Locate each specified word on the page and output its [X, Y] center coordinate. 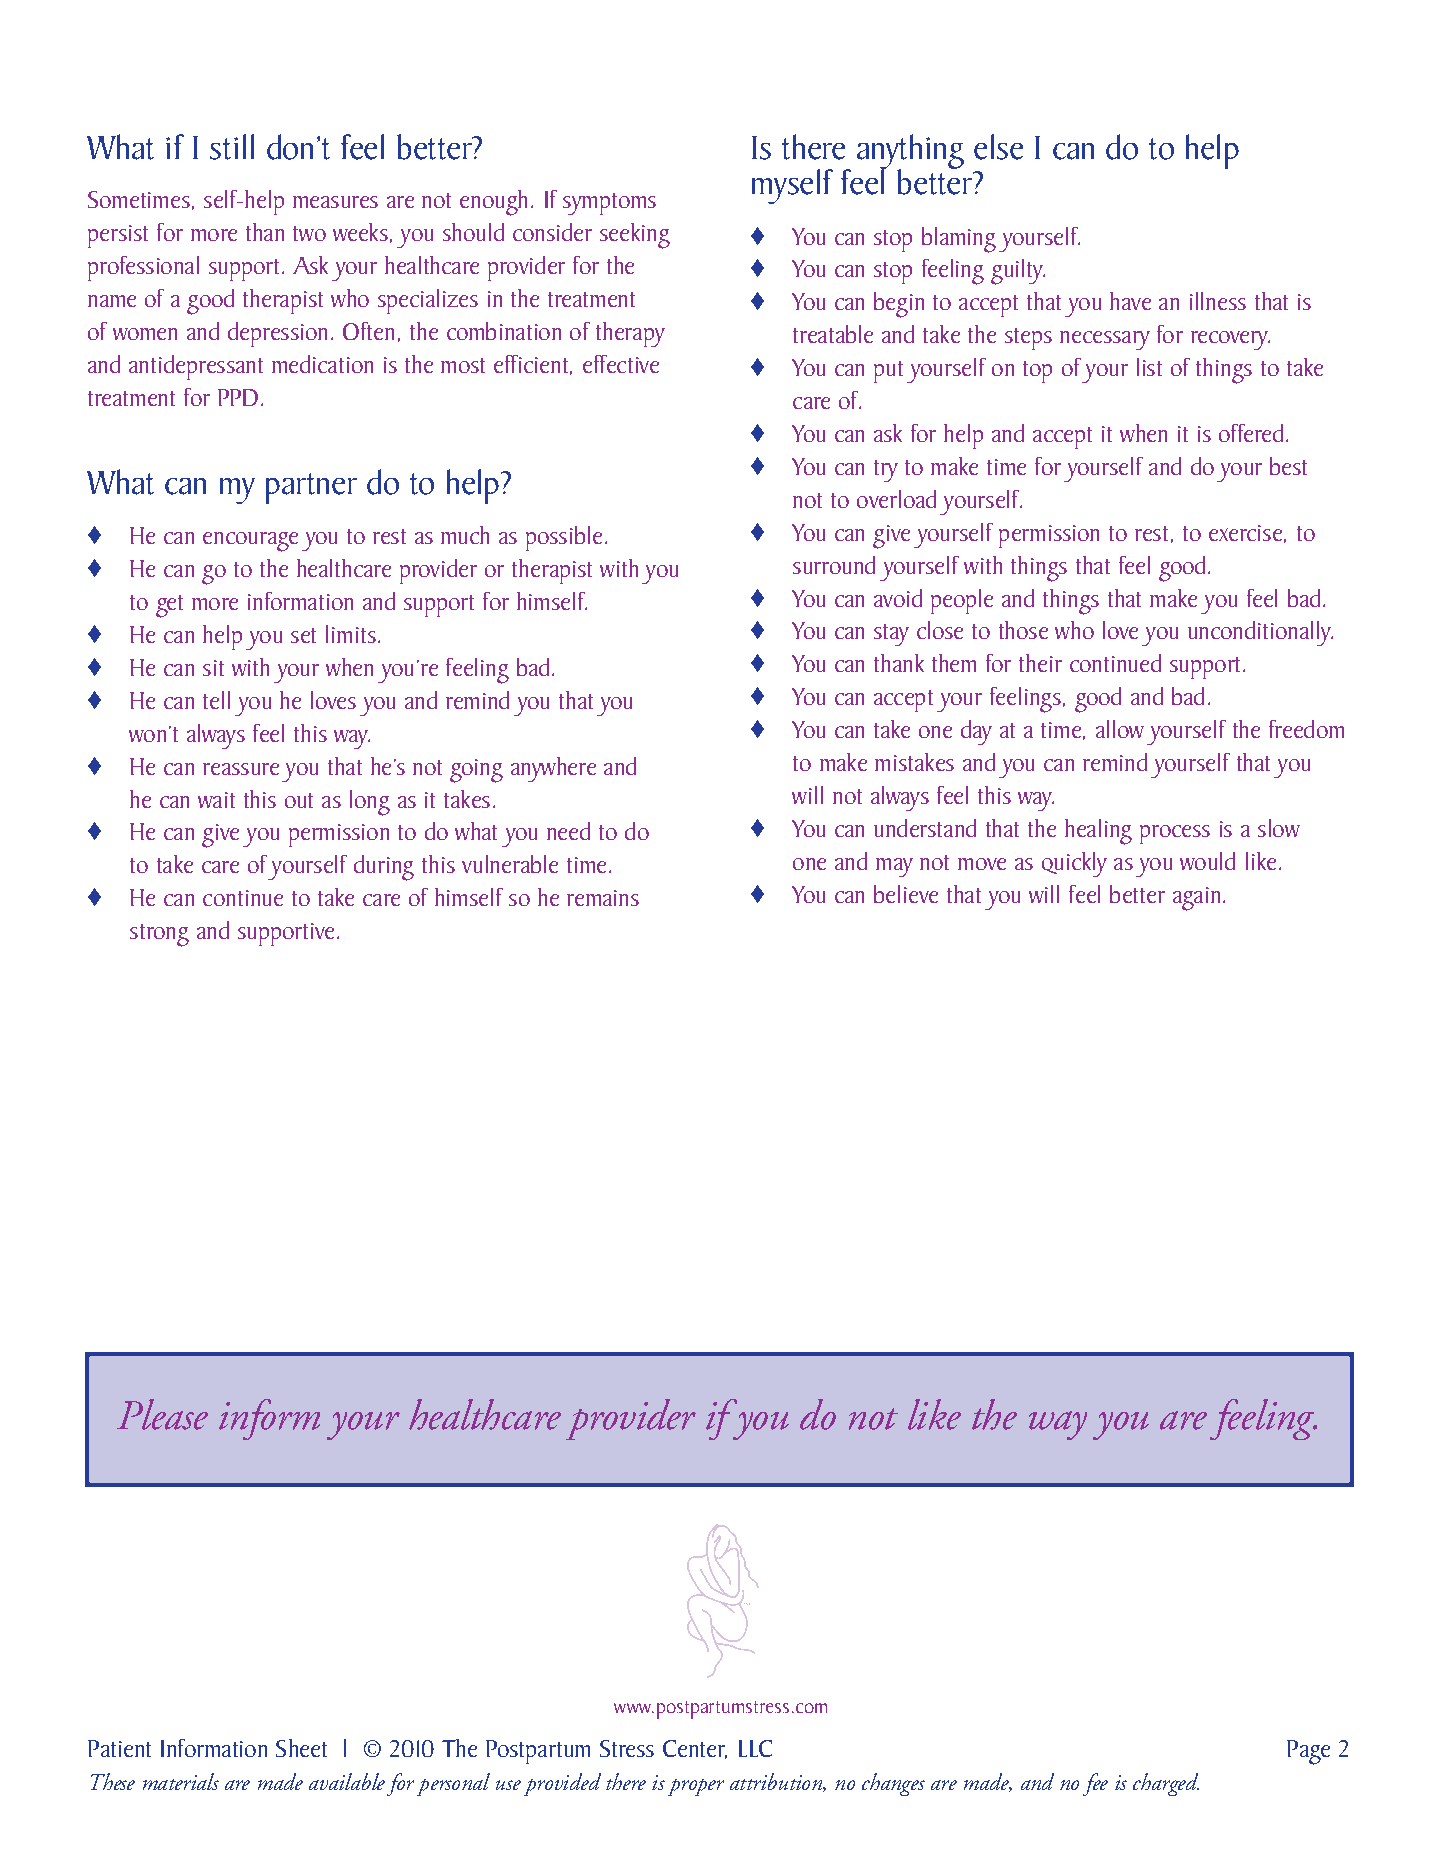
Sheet [301, 1748]
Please [162, 1414]
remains [603, 898]
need [568, 831]
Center [695, 1749]
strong [159, 935]
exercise [1245, 533]
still [232, 147]
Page [1308, 1752]
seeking [635, 236]
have [1130, 301]
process [1175, 834]
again [1196, 899]
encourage [250, 542]
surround [834, 565]
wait [216, 800]
